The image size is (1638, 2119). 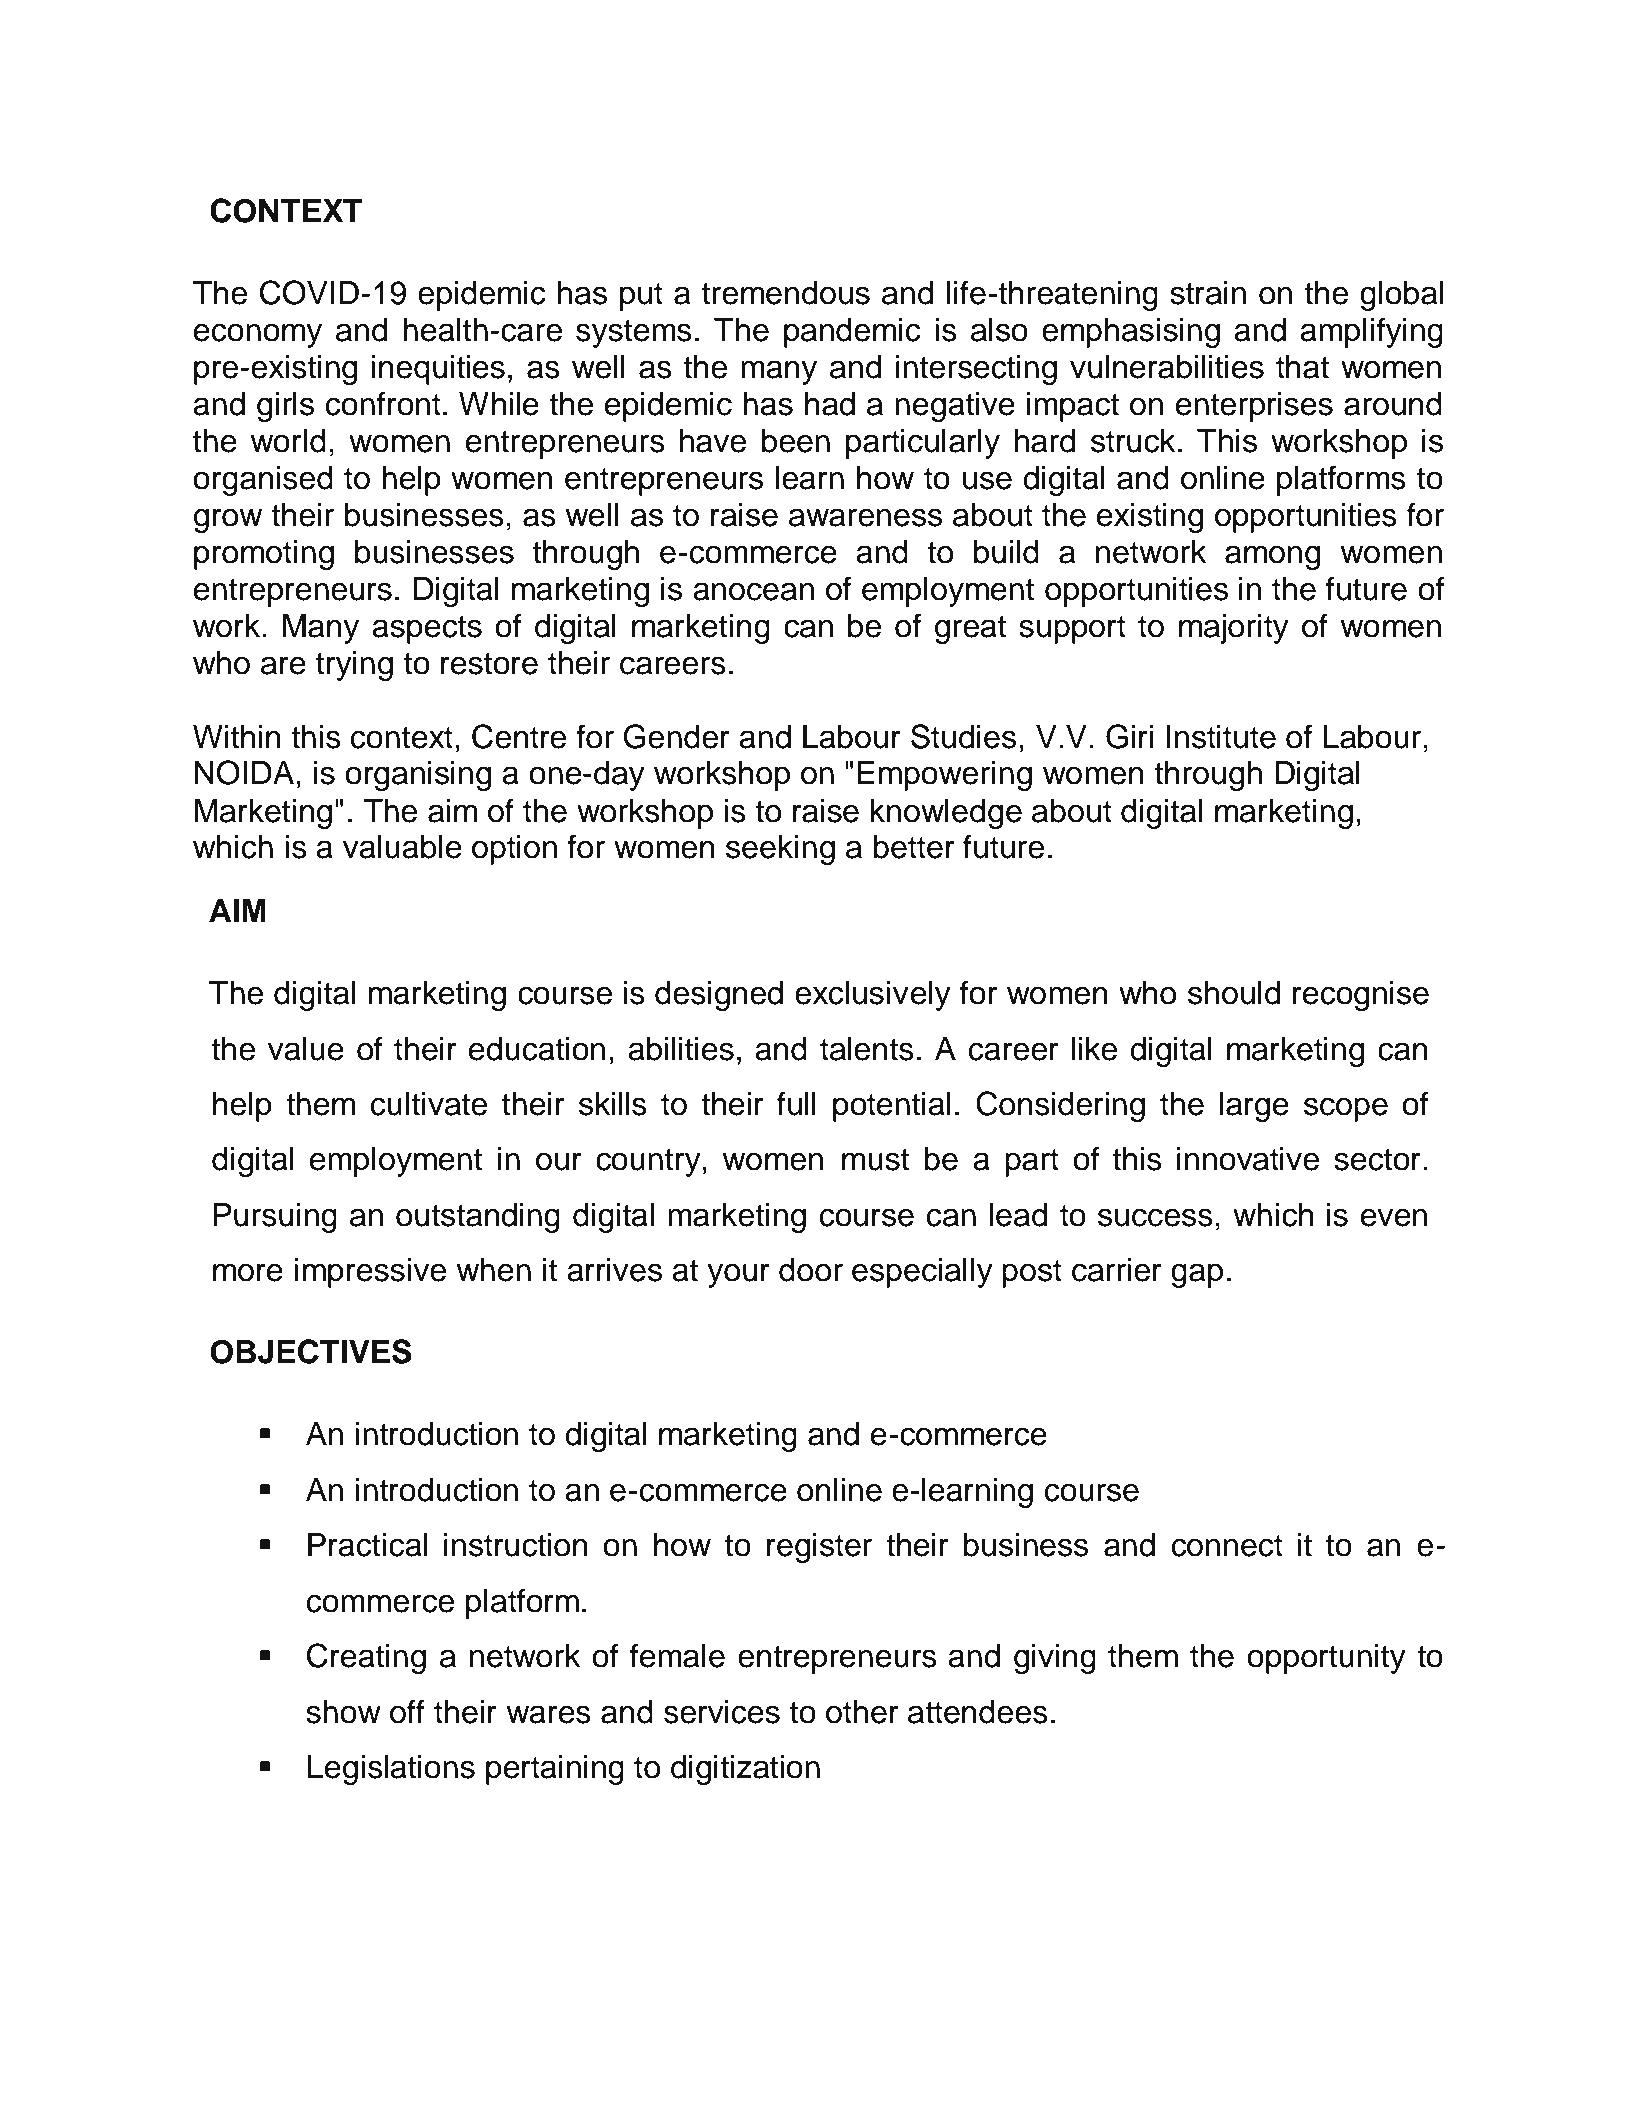 I want to click on pandemic, so click(x=852, y=333).
